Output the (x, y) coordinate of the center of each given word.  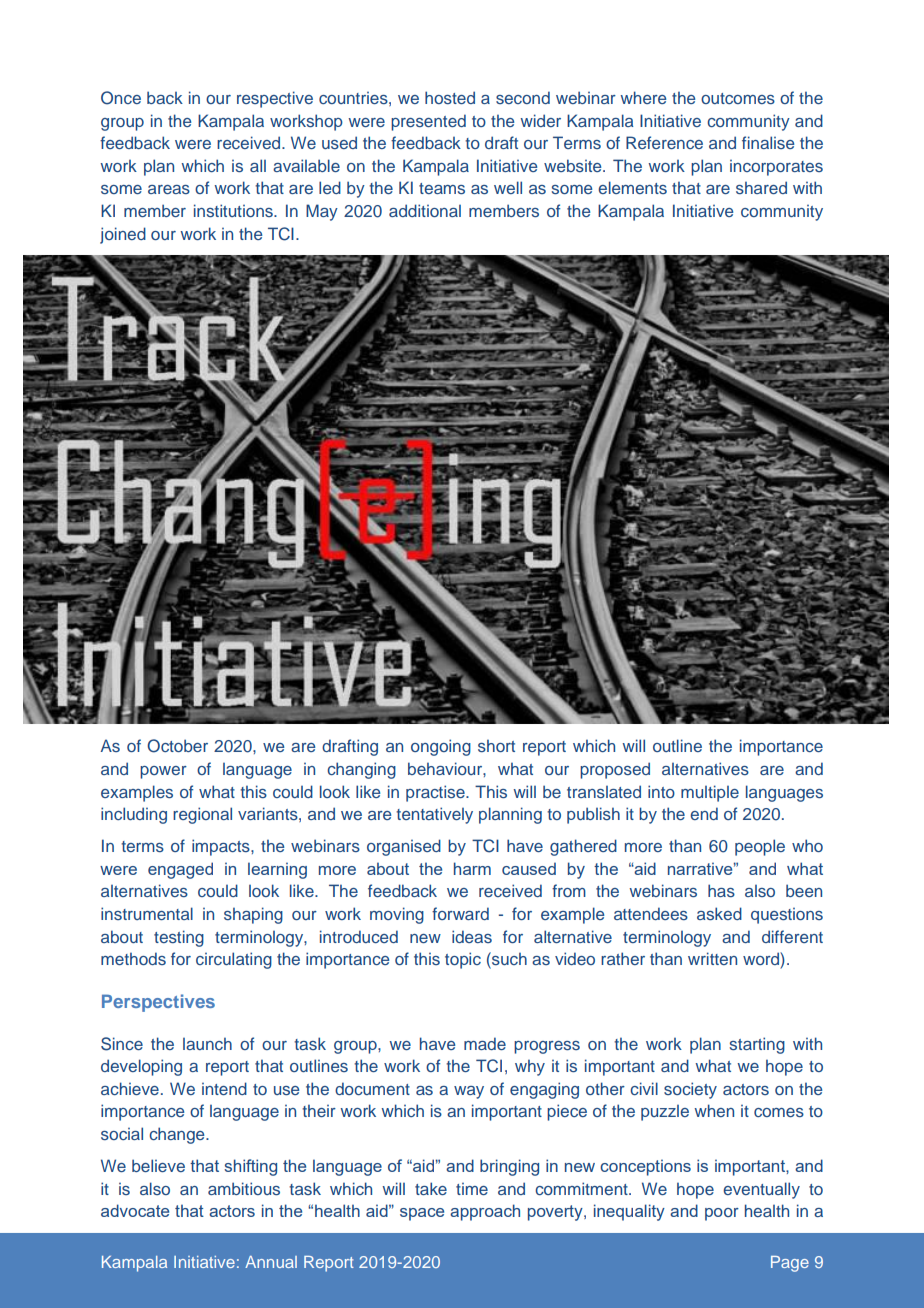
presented (428, 122)
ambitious (244, 1188)
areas (169, 189)
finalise (768, 142)
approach (485, 1212)
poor (722, 1214)
